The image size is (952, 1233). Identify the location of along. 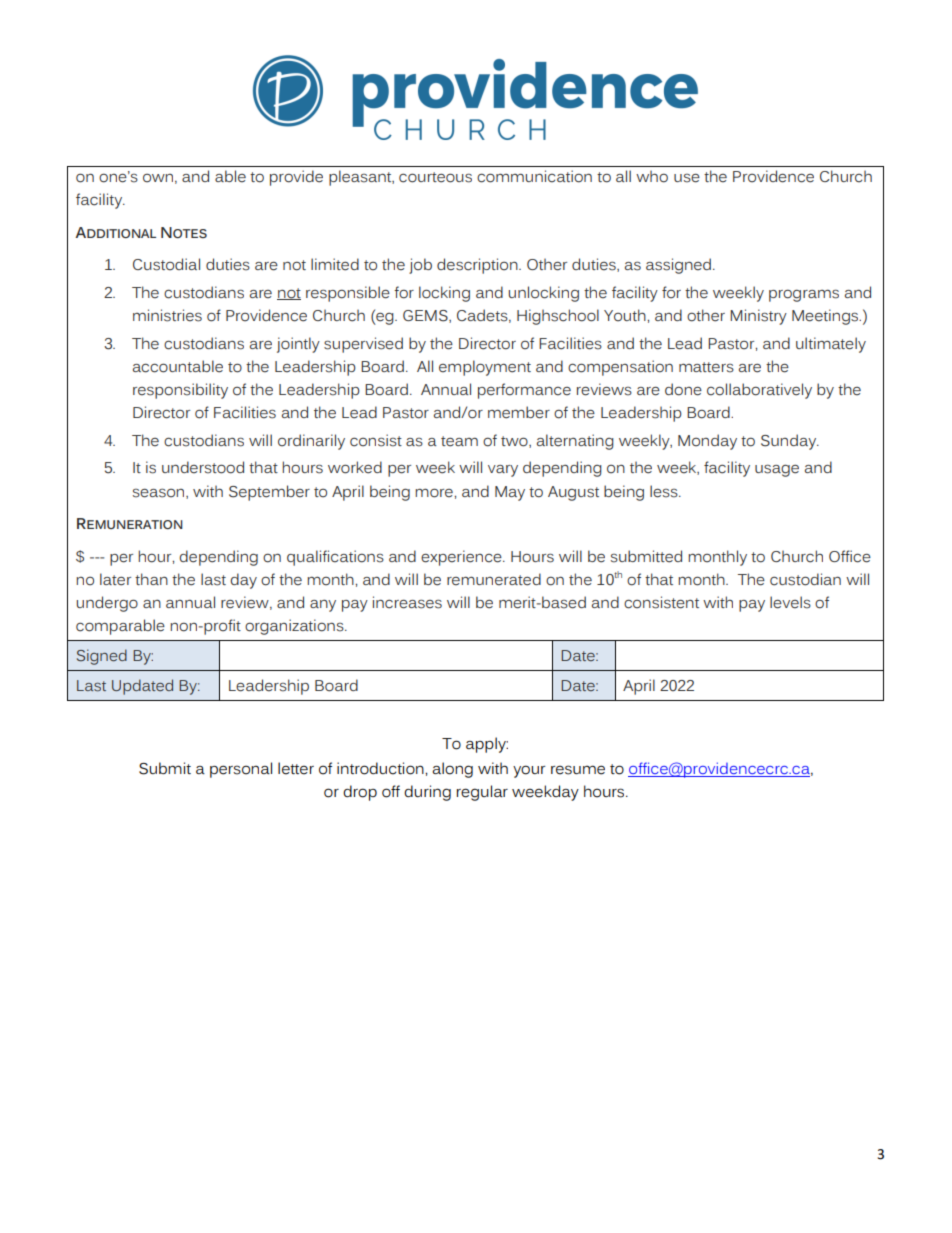
(452, 770).
